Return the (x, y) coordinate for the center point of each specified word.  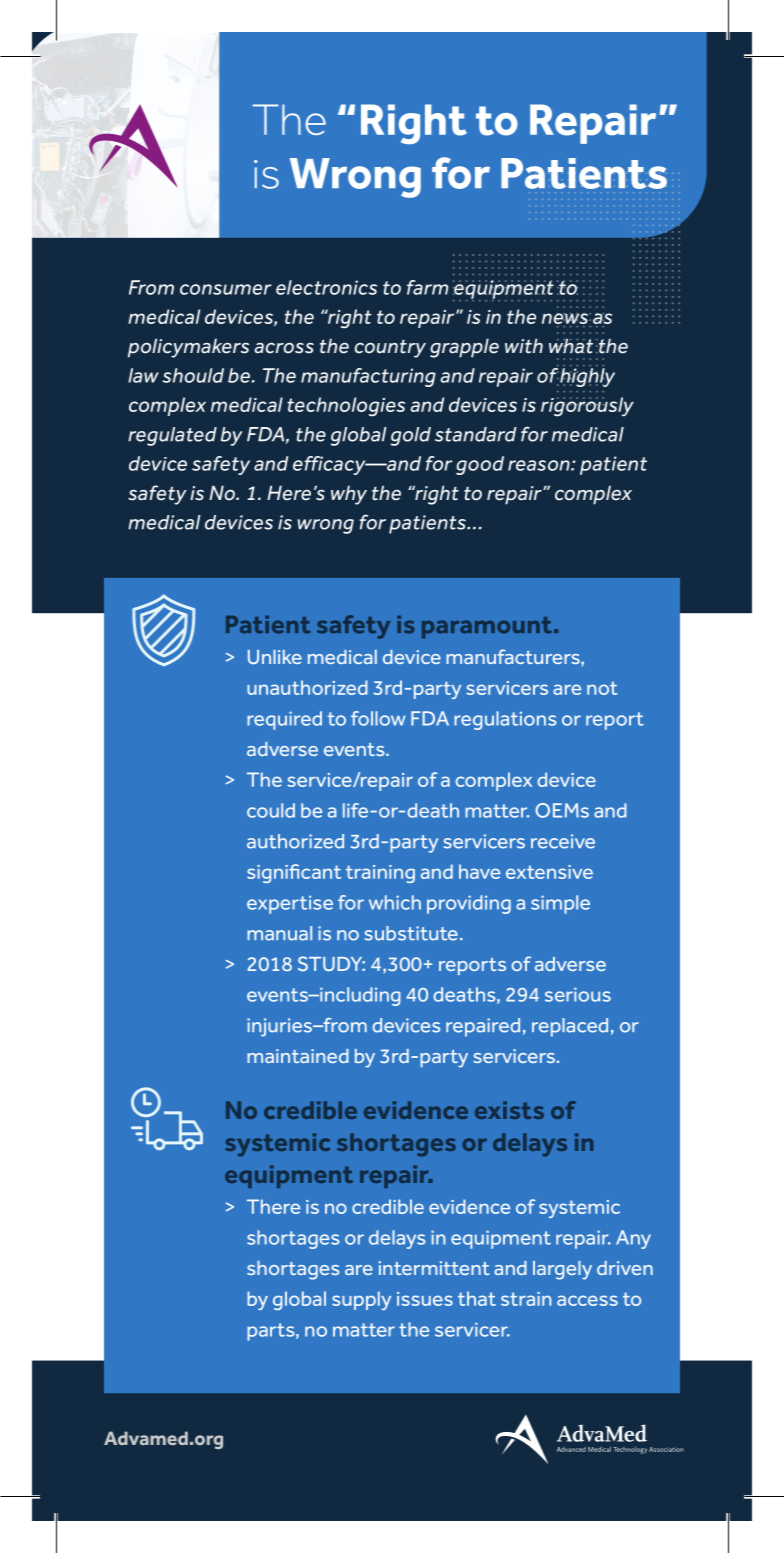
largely (562, 1270)
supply (361, 1300)
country (390, 349)
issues (425, 1299)
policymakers (188, 348)
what (571, 346)
